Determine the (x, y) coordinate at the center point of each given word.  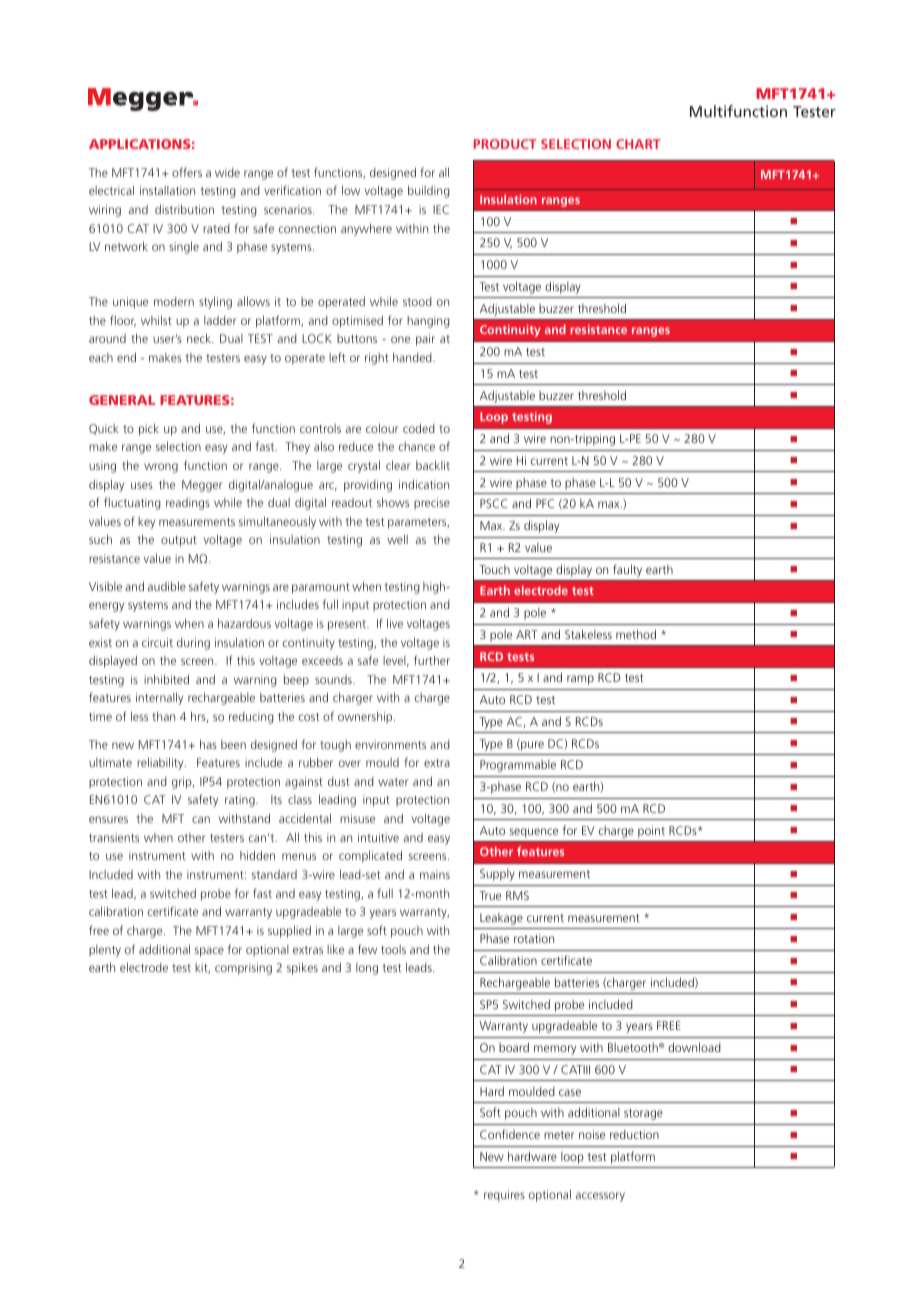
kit (202, 968)
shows (393, 502)
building (429, 191)
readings (188, 504)
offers (187, 172)
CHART (638, 144)
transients (114, 837)
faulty (627, 570)
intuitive (378, 837)
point (651, 832)
